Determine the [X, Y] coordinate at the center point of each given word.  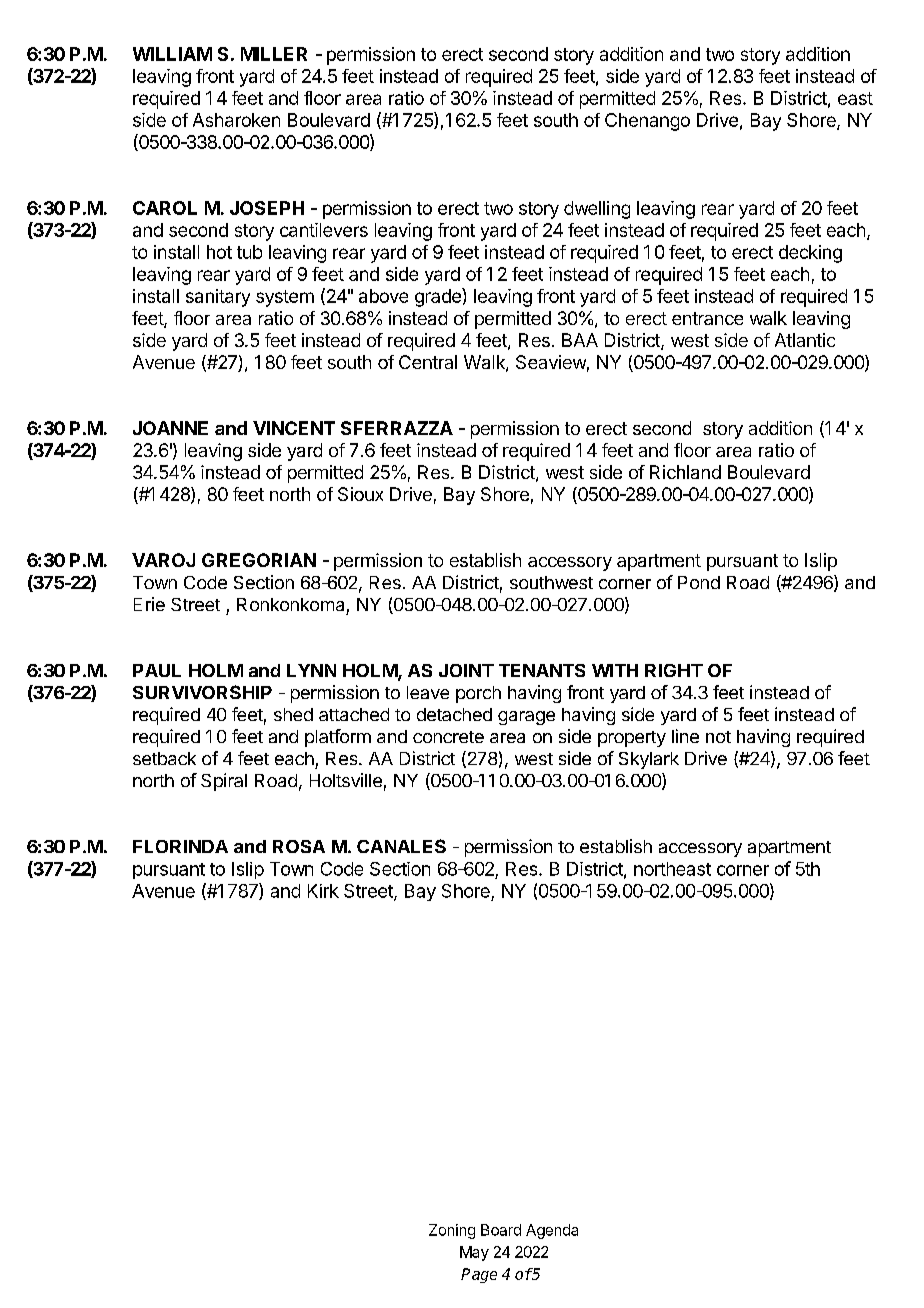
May [474, 1253]
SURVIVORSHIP [202, 692]
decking [810, 254]
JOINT [466, 670]
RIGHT [674, 670]
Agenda [552, 1231]
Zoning [452, 1231]
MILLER [274, 54]
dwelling [597, 210]
